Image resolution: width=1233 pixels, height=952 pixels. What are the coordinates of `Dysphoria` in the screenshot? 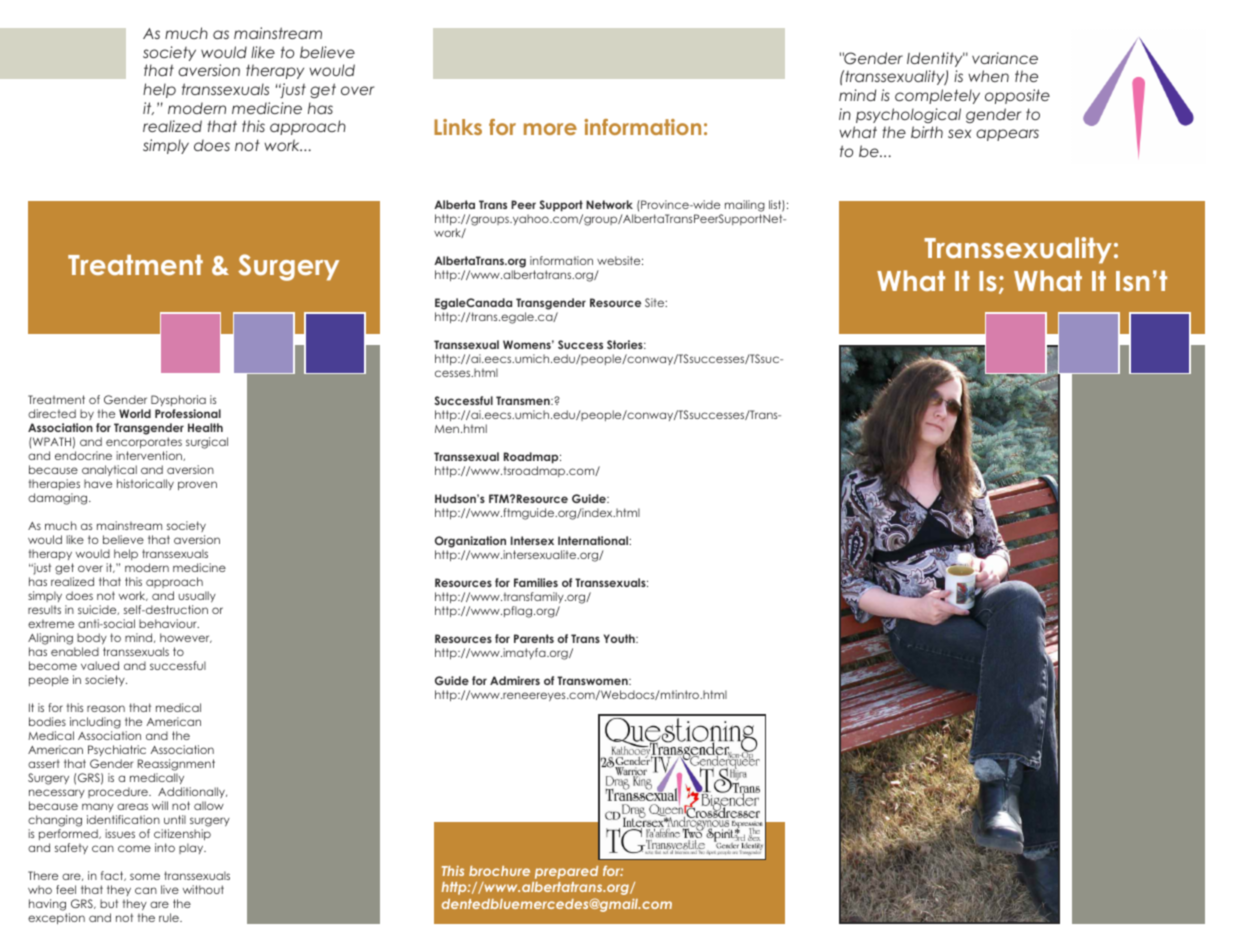 It's located at (177, 402).
